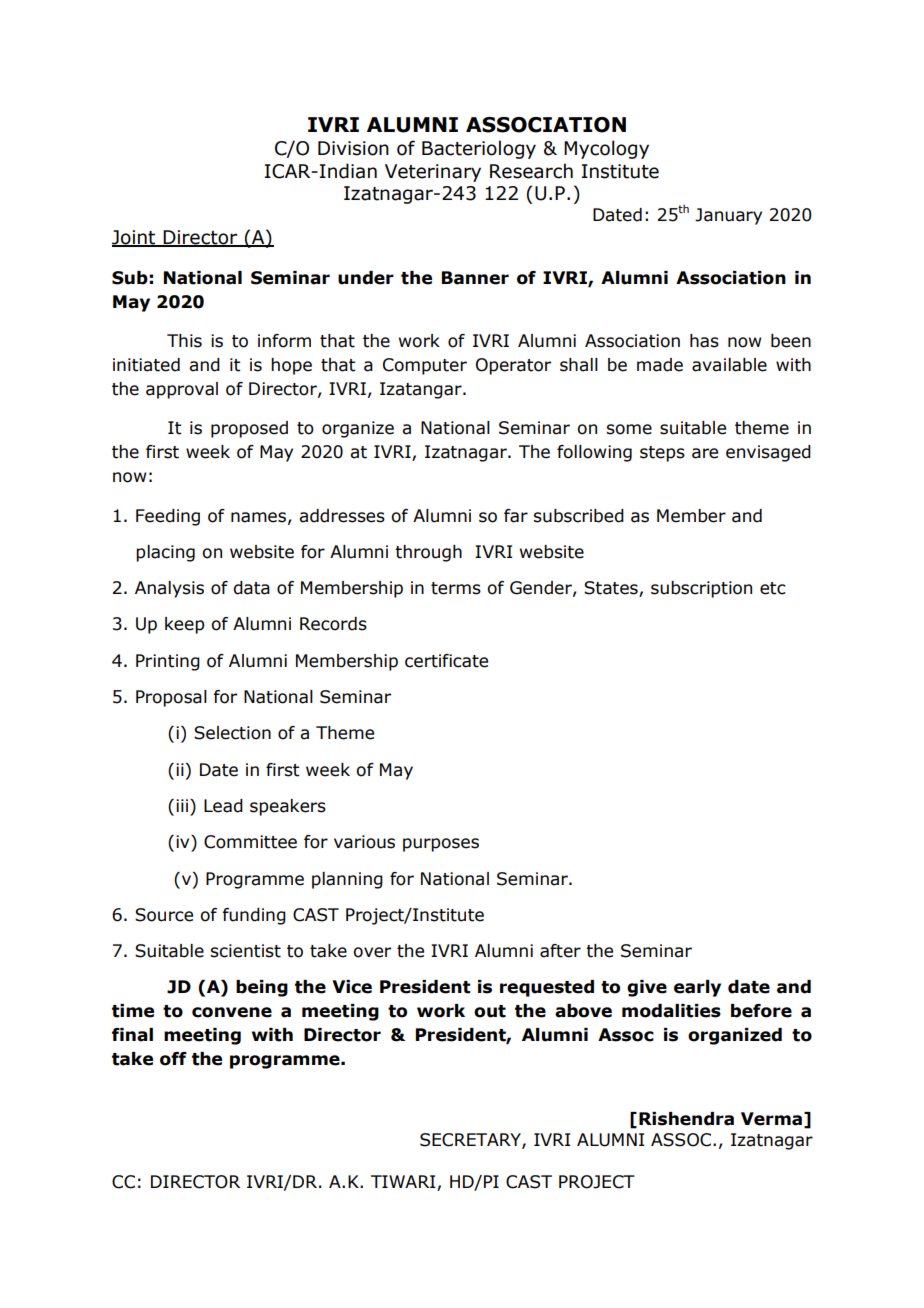  What do you see at coordinates (433, 173) in the screenshot?
I see `Veterinary` at bounding box center [433, 173].
